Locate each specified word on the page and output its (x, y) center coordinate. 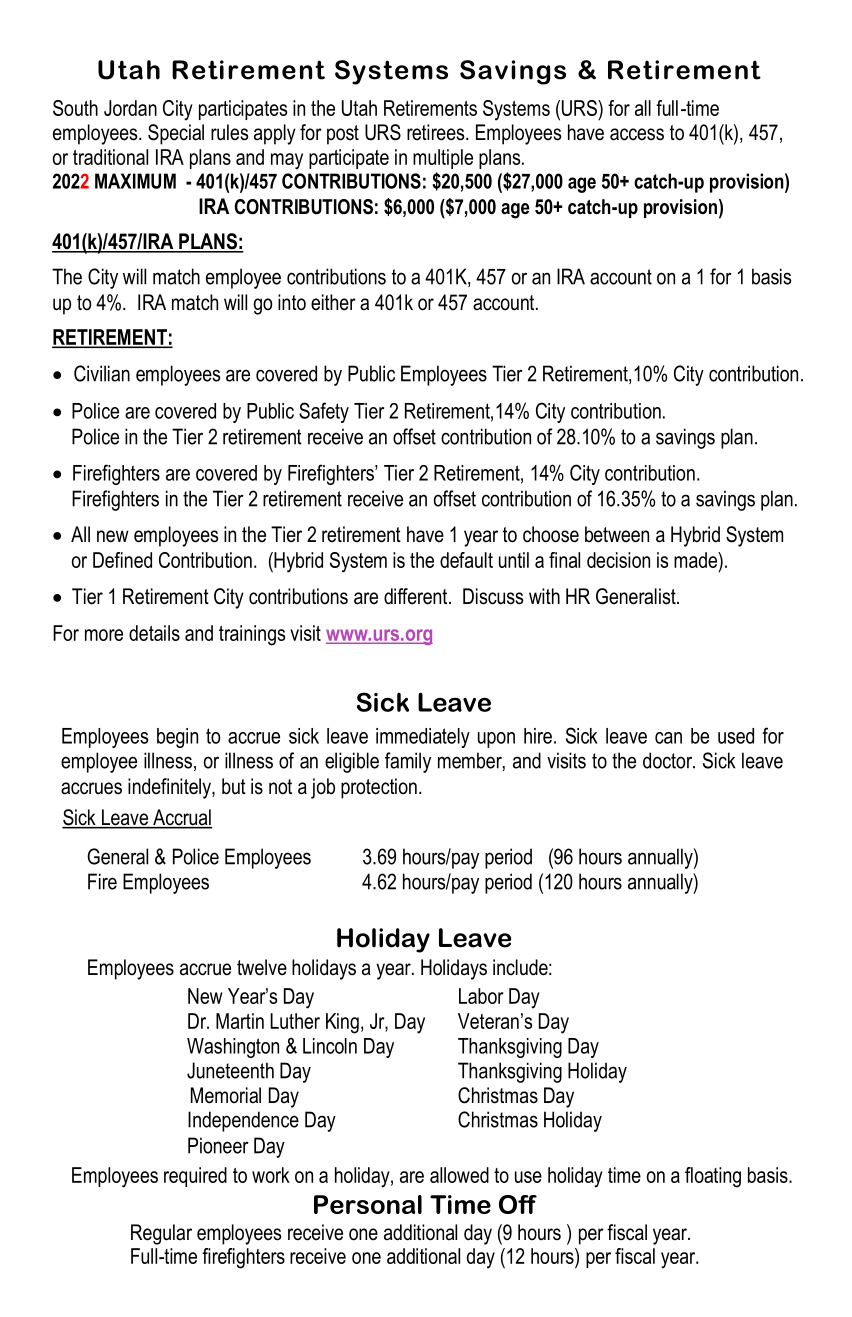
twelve (262, 967)
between (617, 534)
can (668, 738)
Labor (481, 996)
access (637, 134)
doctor (669, 760)
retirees (437, 132)
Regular (161, 1234)
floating (713, 1177)
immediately (423, 738)
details (154, 633)
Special (176, 134)
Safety (324, 412)
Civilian (102, 373)
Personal (368, 1204)
